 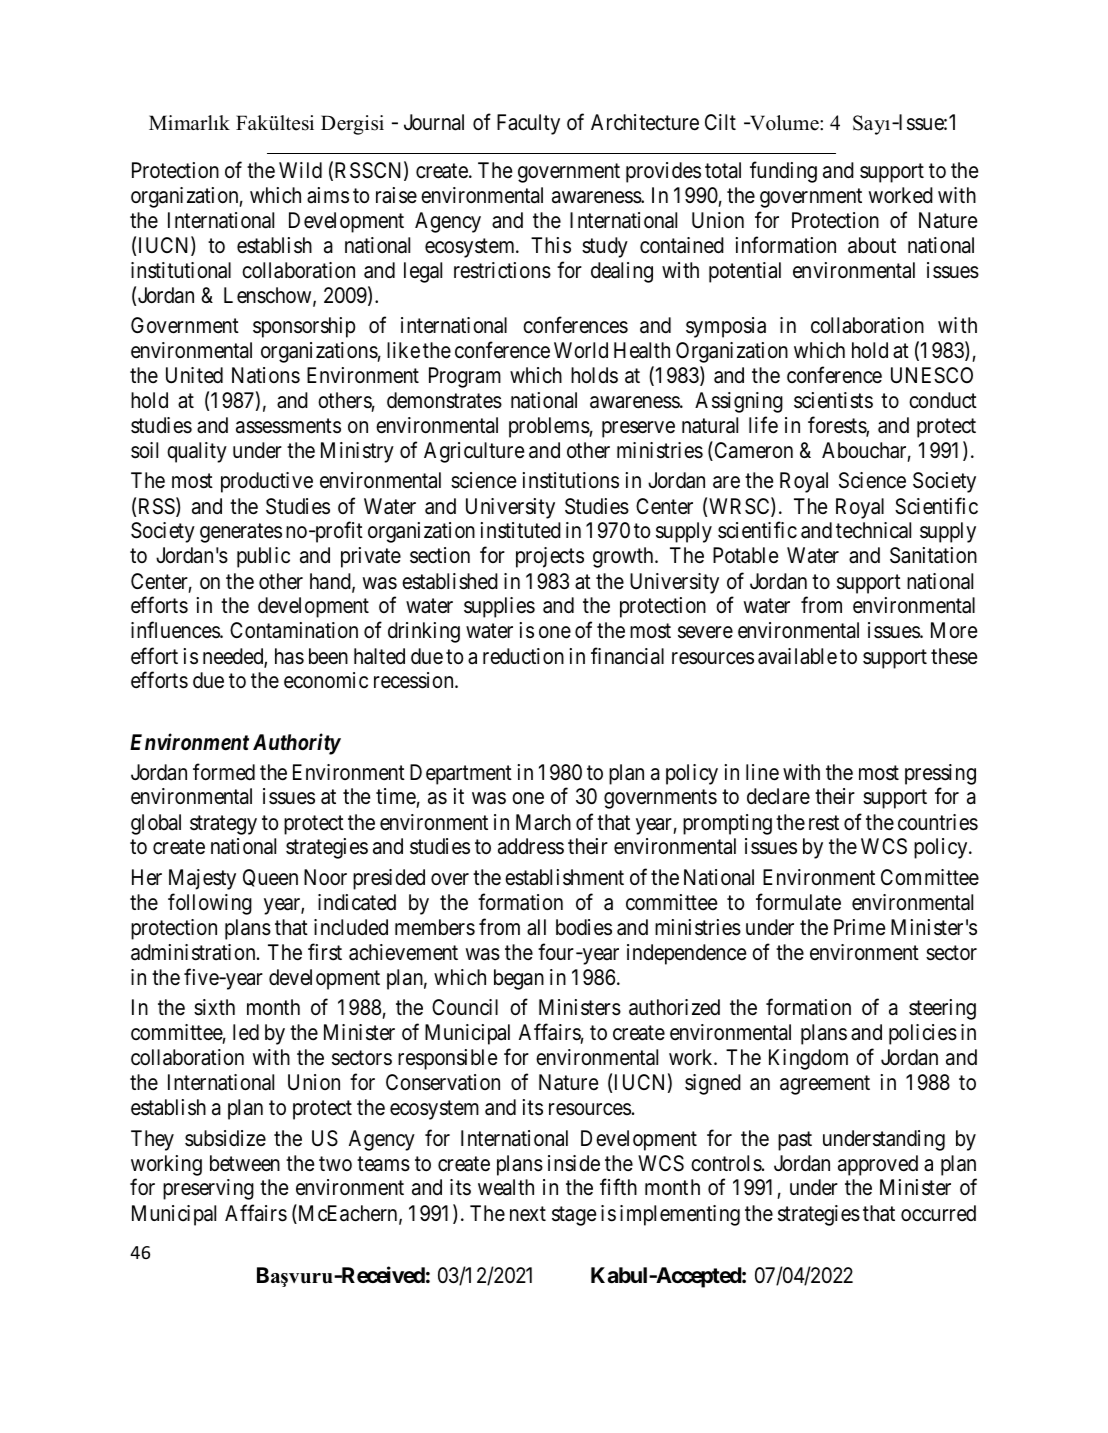 What do you see at coordinates (288, 426) in the image?
I see `assessments` at bounding box center [288, 426].
